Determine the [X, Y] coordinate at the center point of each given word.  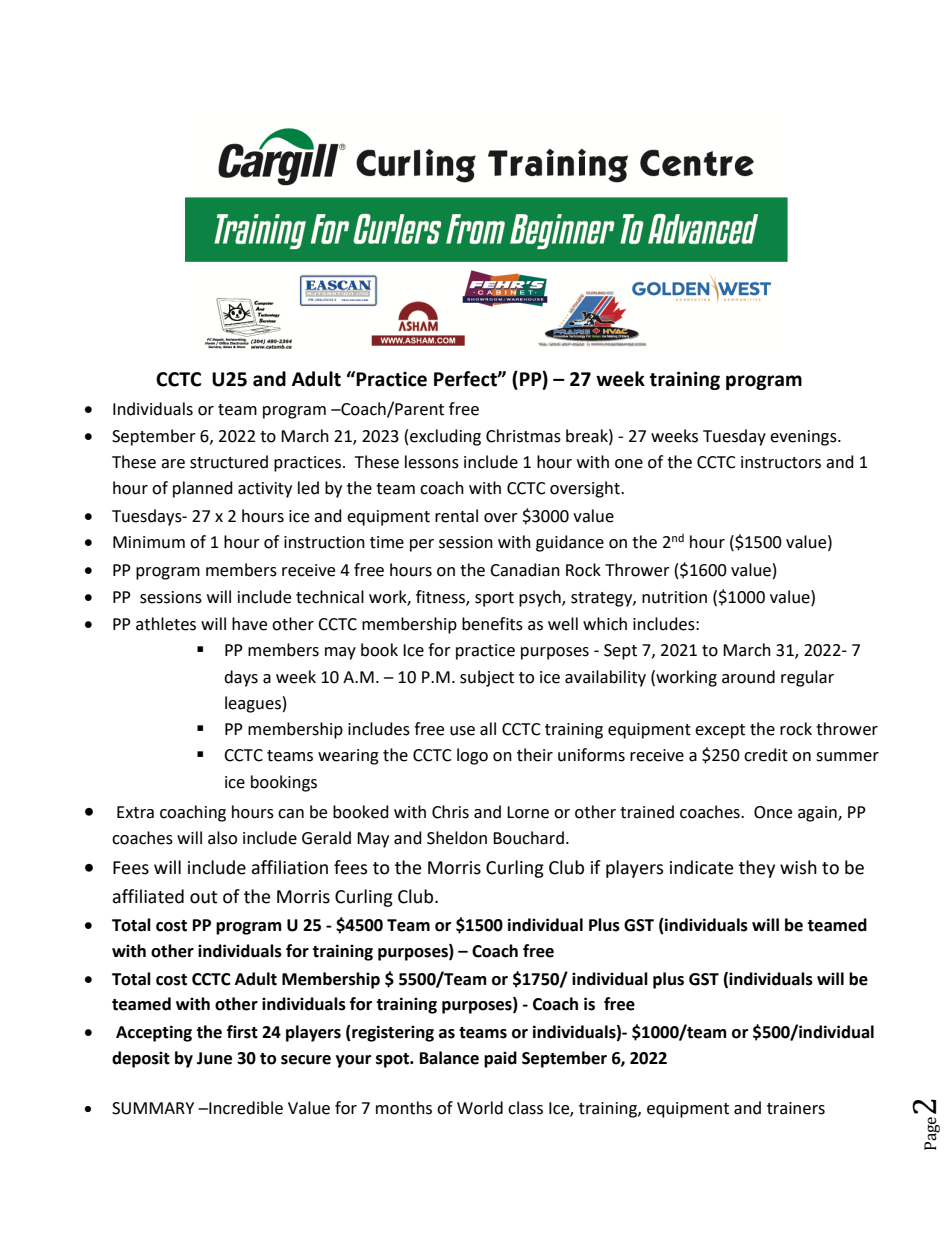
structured [229, 462]
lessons [432, 462]
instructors [781, 462]
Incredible [245, 1108]
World [480, 1108]
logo [472, 756]
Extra [135, 812]
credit [766, 755]
